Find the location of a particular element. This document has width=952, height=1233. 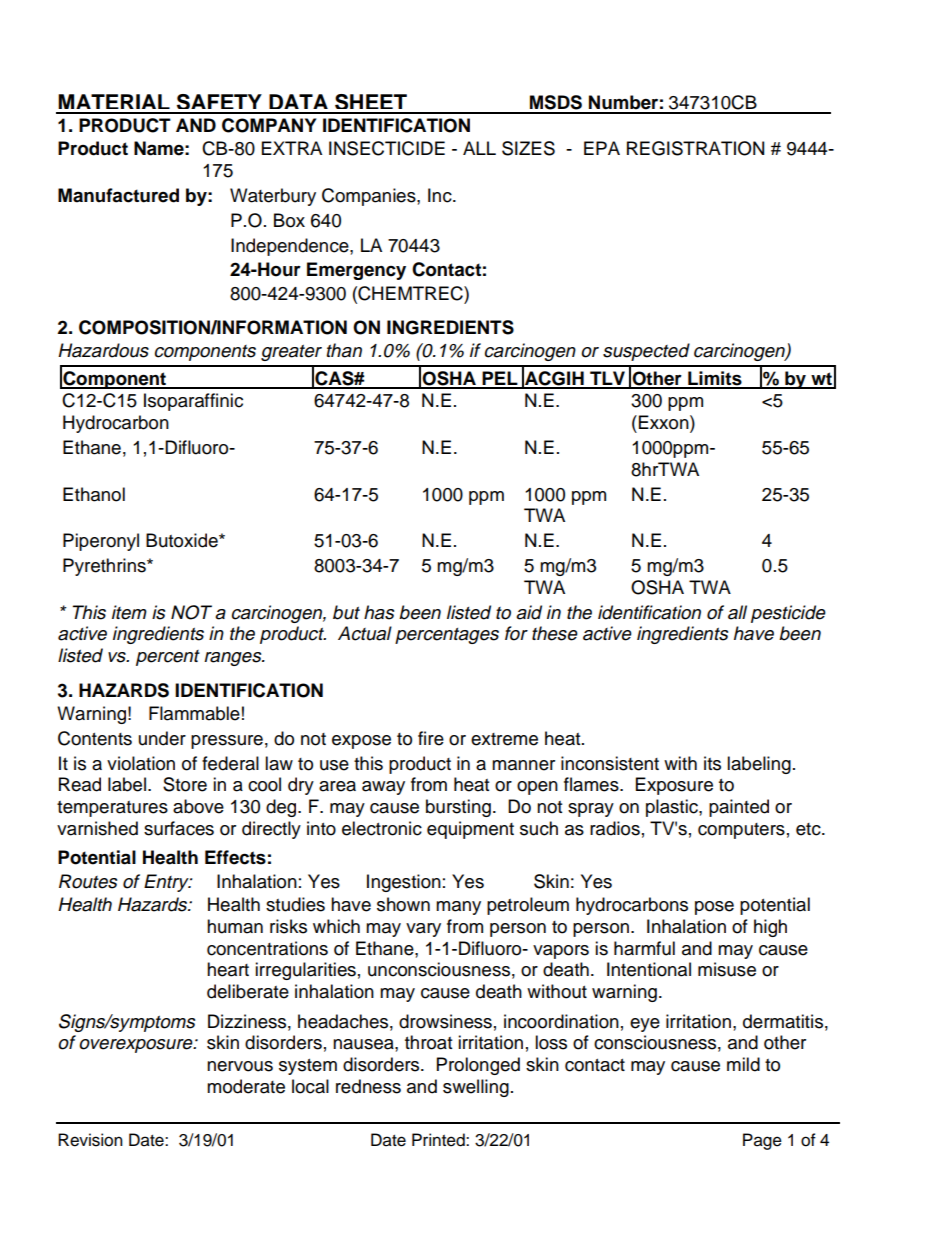

bursting is located at coordinates (458, 808).
